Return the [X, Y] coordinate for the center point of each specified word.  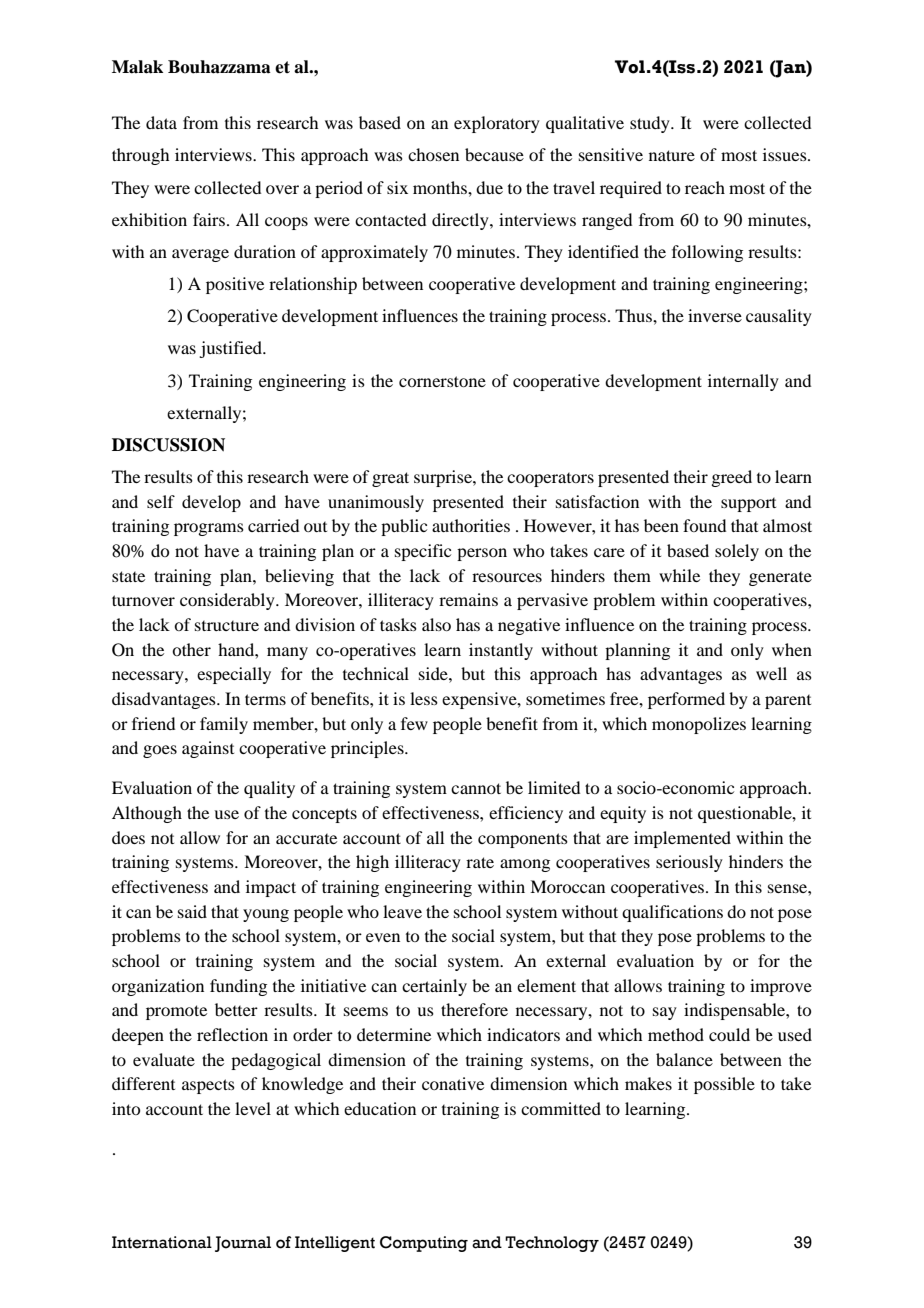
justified [232, 349]
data [161, 122]
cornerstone [442, 381]
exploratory [497, 124]
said [192, 911]
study [651, 124]
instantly [501, 651]
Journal [243, 1244]
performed [686, 700]
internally [743, 382]
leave [402, 911]
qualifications [672, 913]
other [191, 649]
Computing [424, 1244]
